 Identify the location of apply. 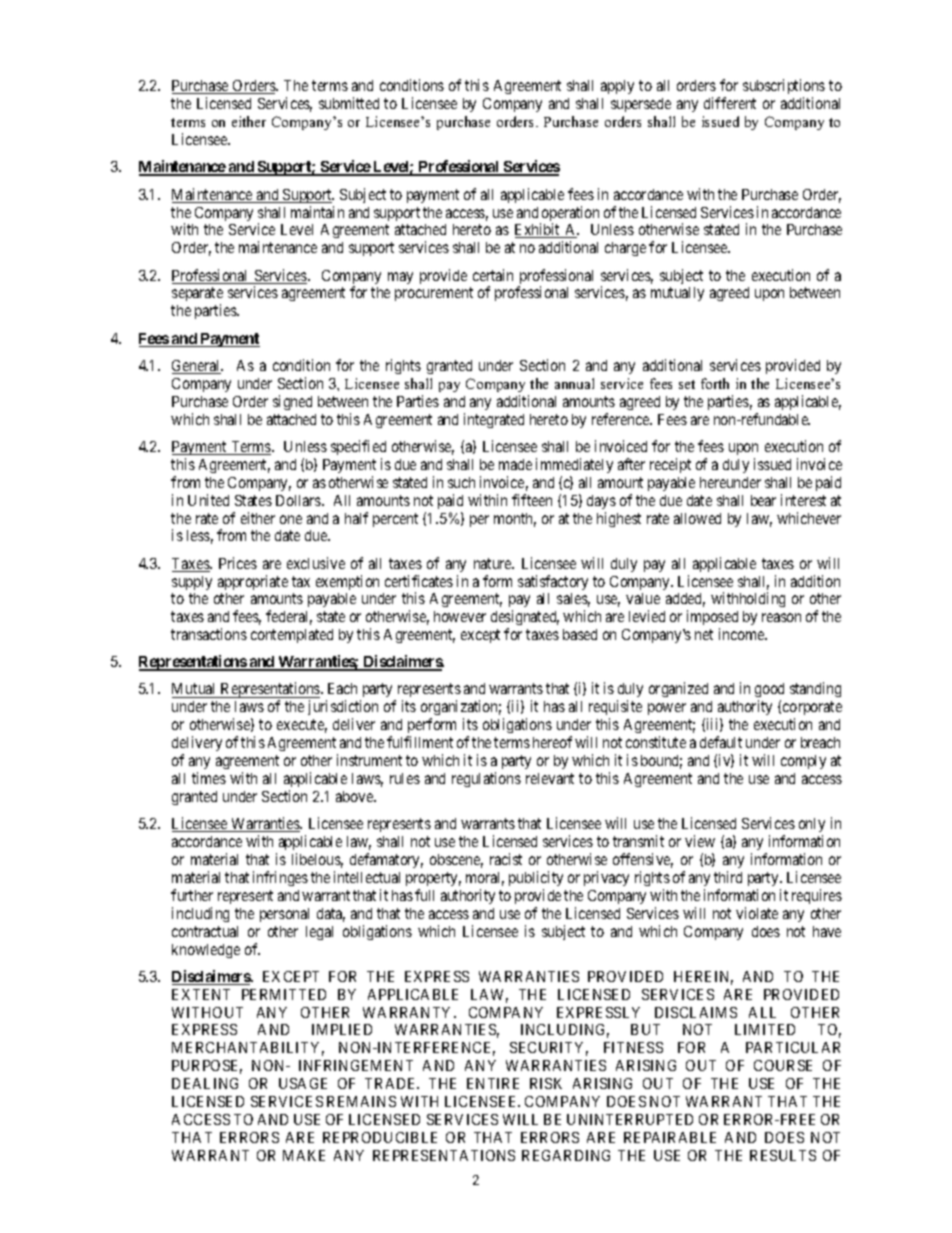
(617, 87).
